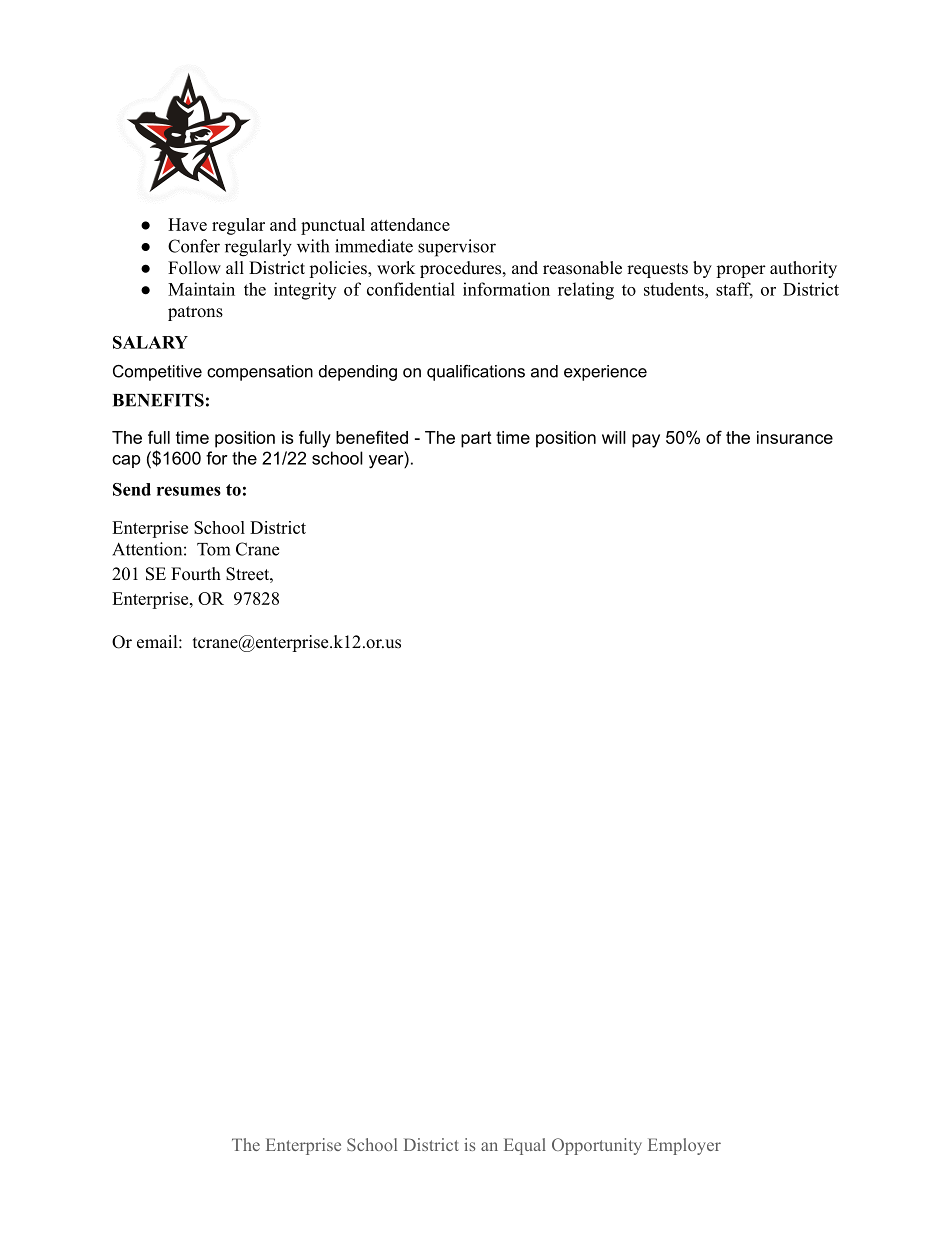 The image size is (952, 1233). Describe the element at coordinates (646, 441) in the document. I see `pay` at that location.
